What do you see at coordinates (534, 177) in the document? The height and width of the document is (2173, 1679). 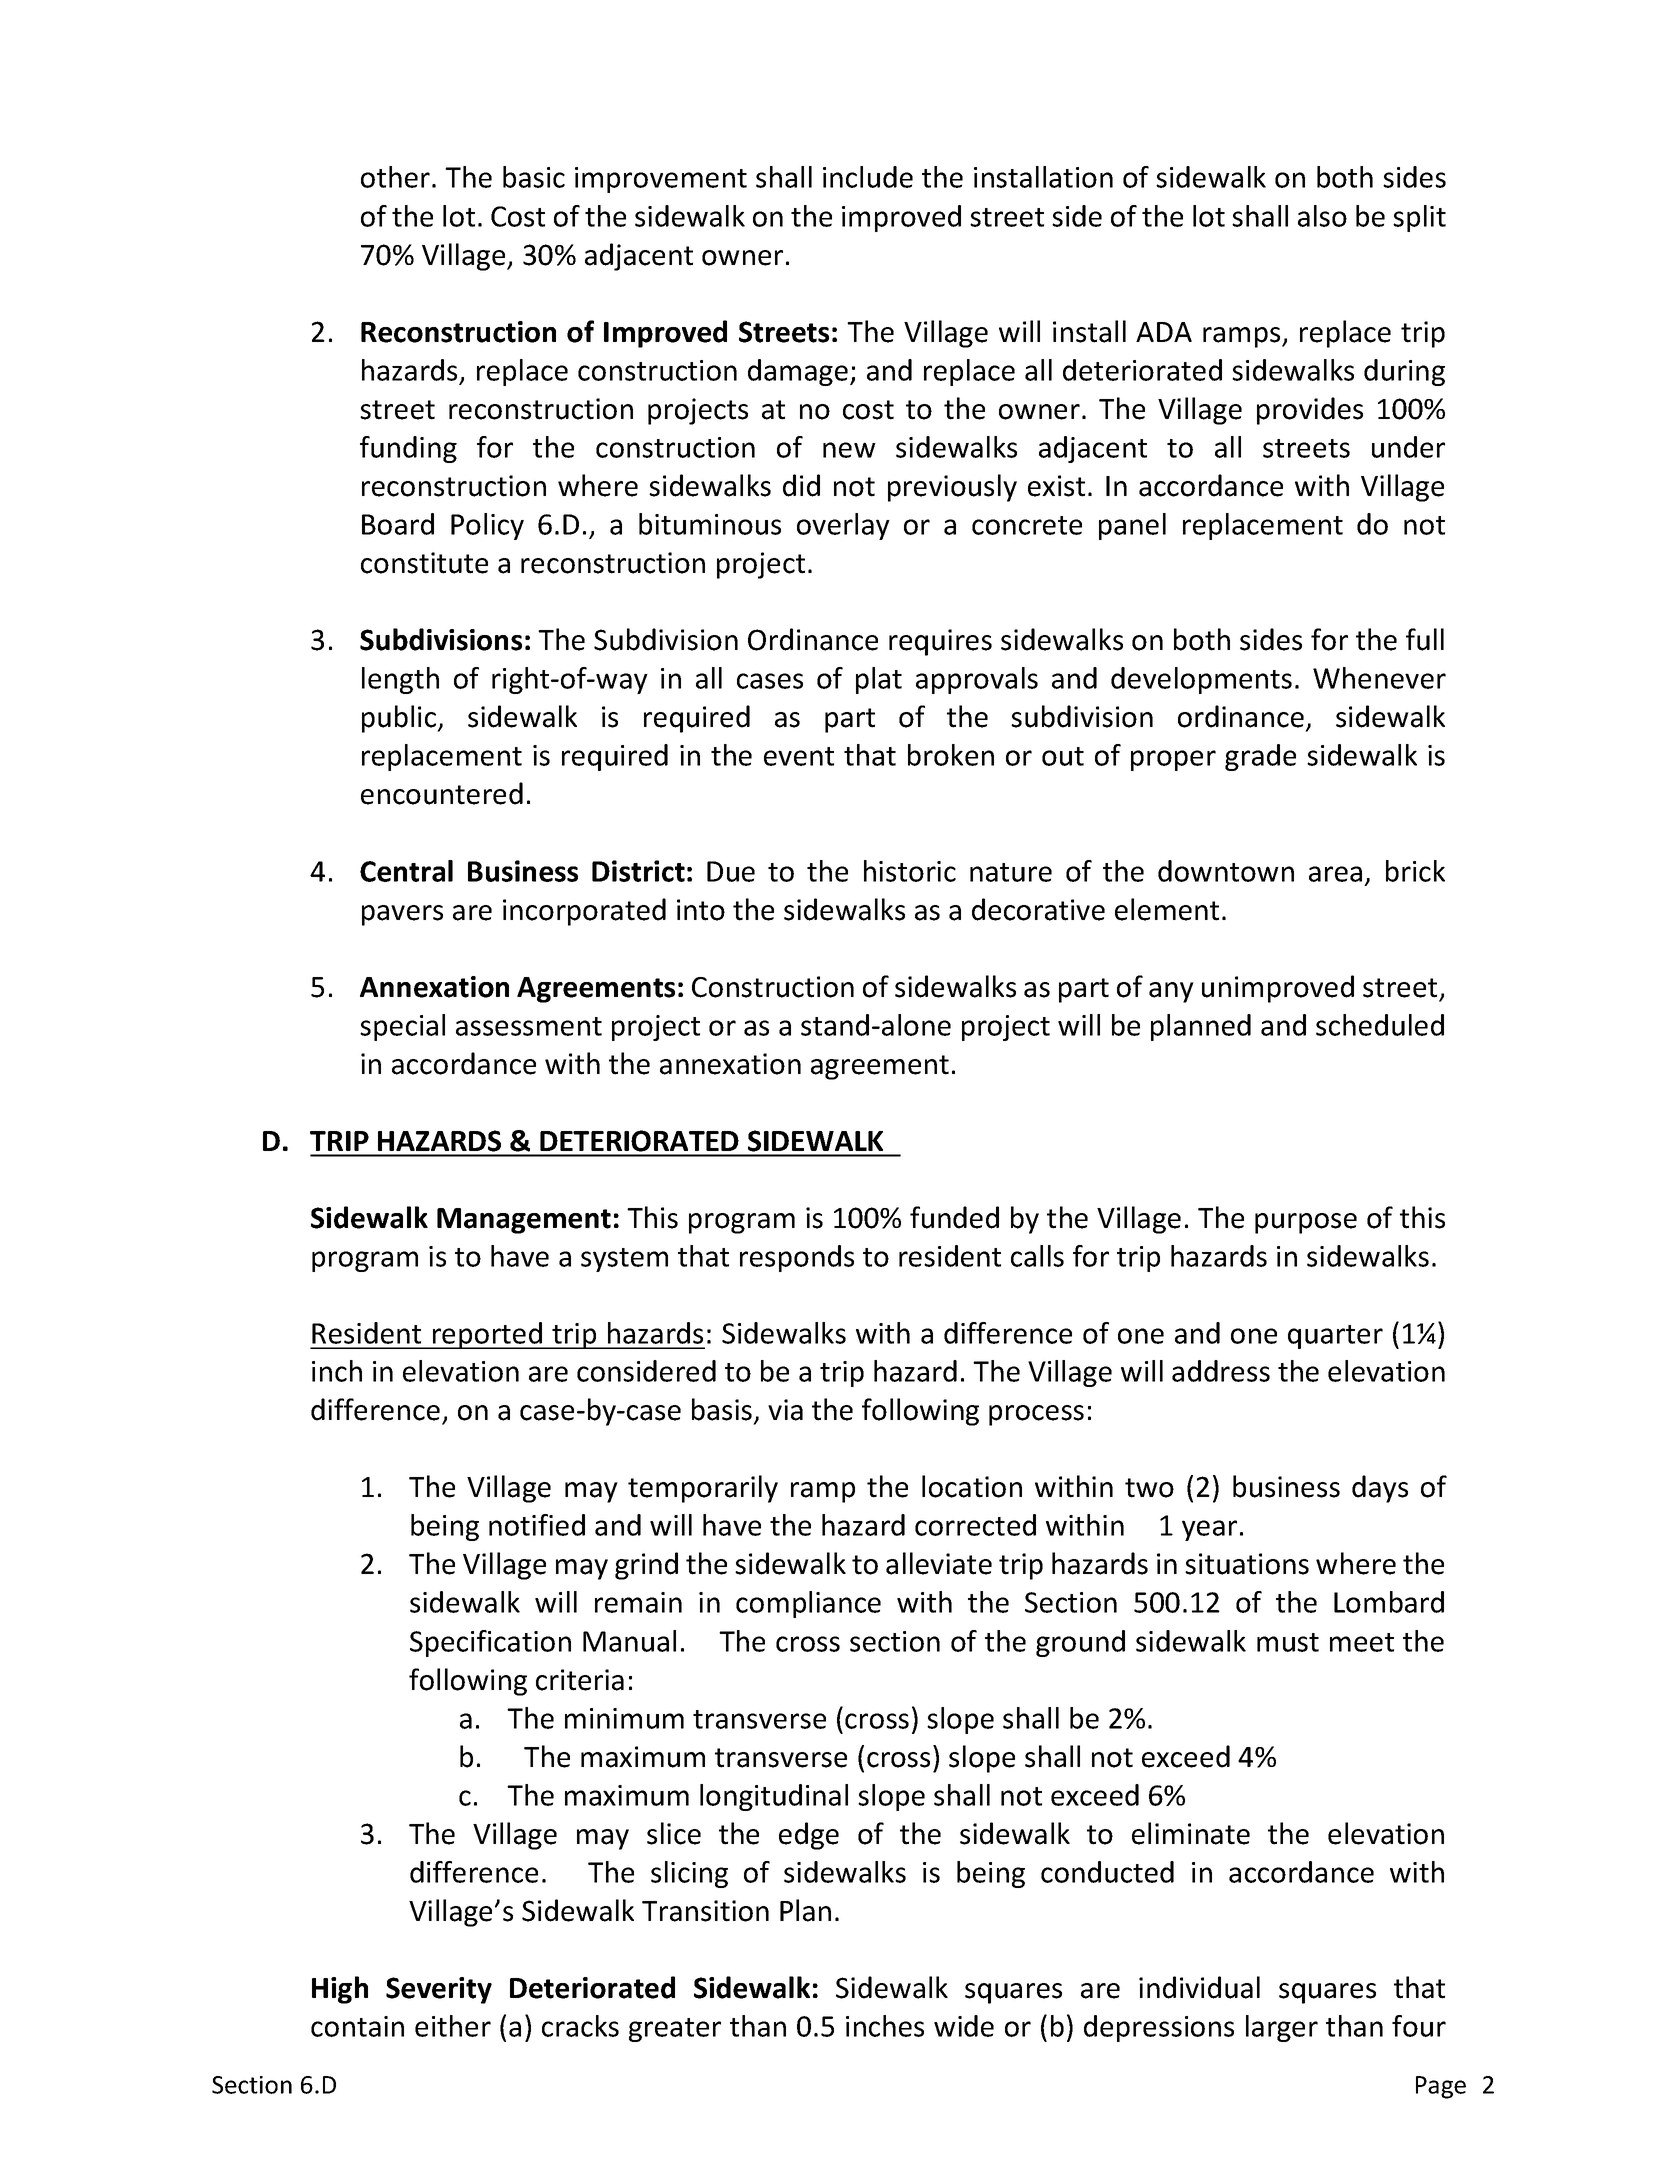 I see `basic` at bounding box center [534, 177].
